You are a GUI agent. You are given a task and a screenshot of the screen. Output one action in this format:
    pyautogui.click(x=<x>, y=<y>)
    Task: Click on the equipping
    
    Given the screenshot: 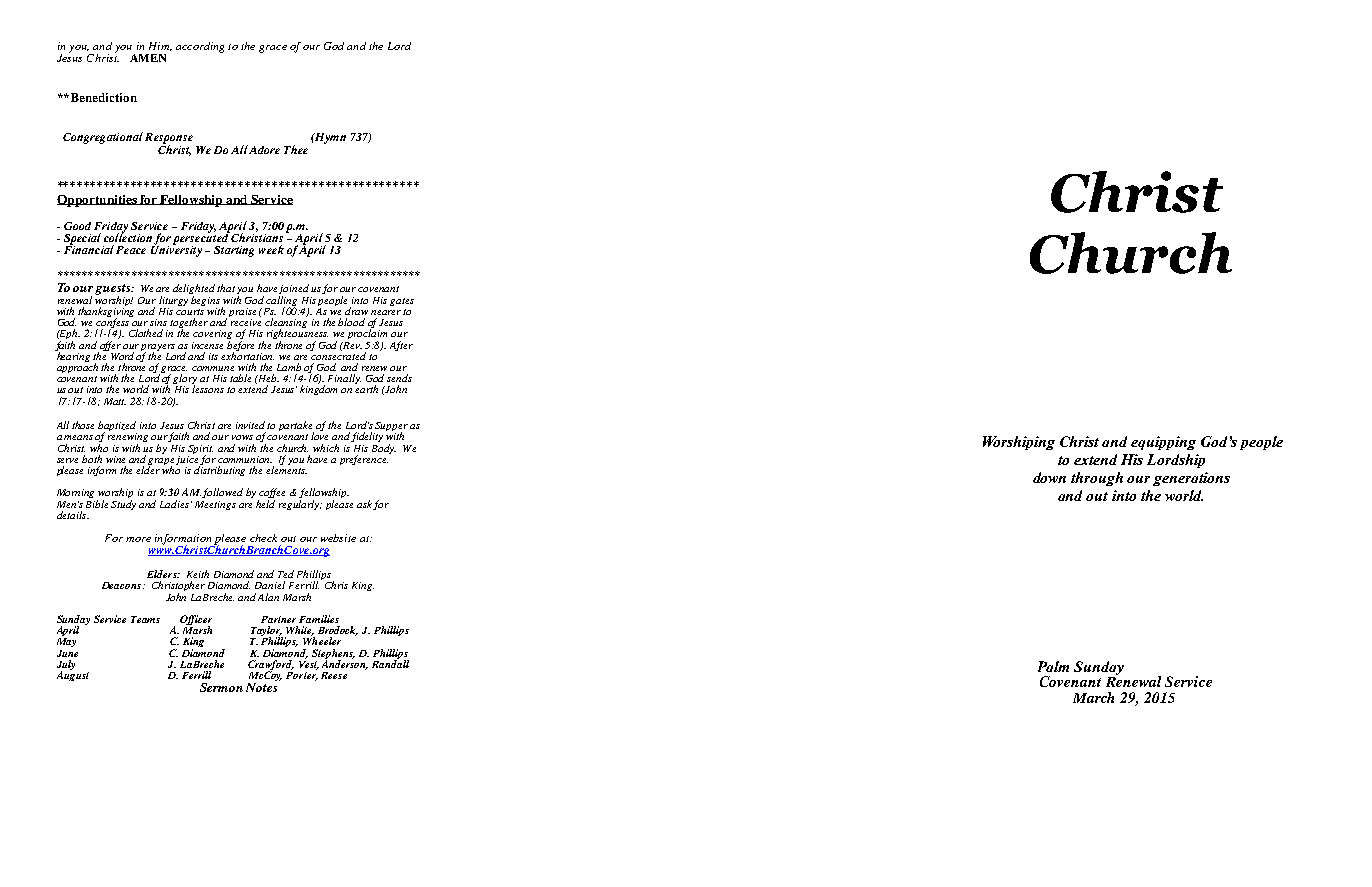 What is the action you would take?
    pyautogui.click(x=1163, y=443)
